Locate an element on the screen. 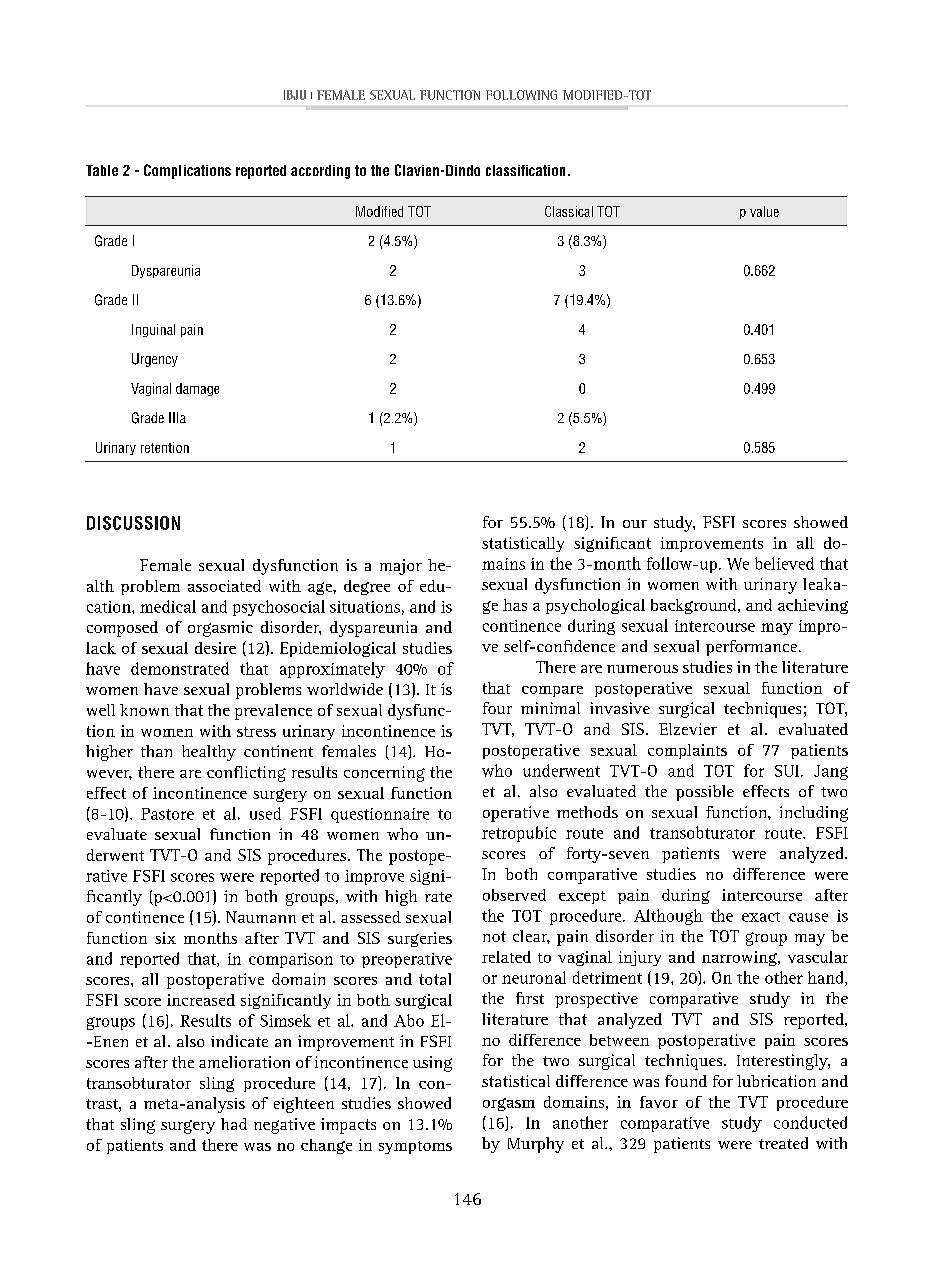 The height and width of the screenshot is (1273, 952). symptoms is located at coordinates (415, 1147).
